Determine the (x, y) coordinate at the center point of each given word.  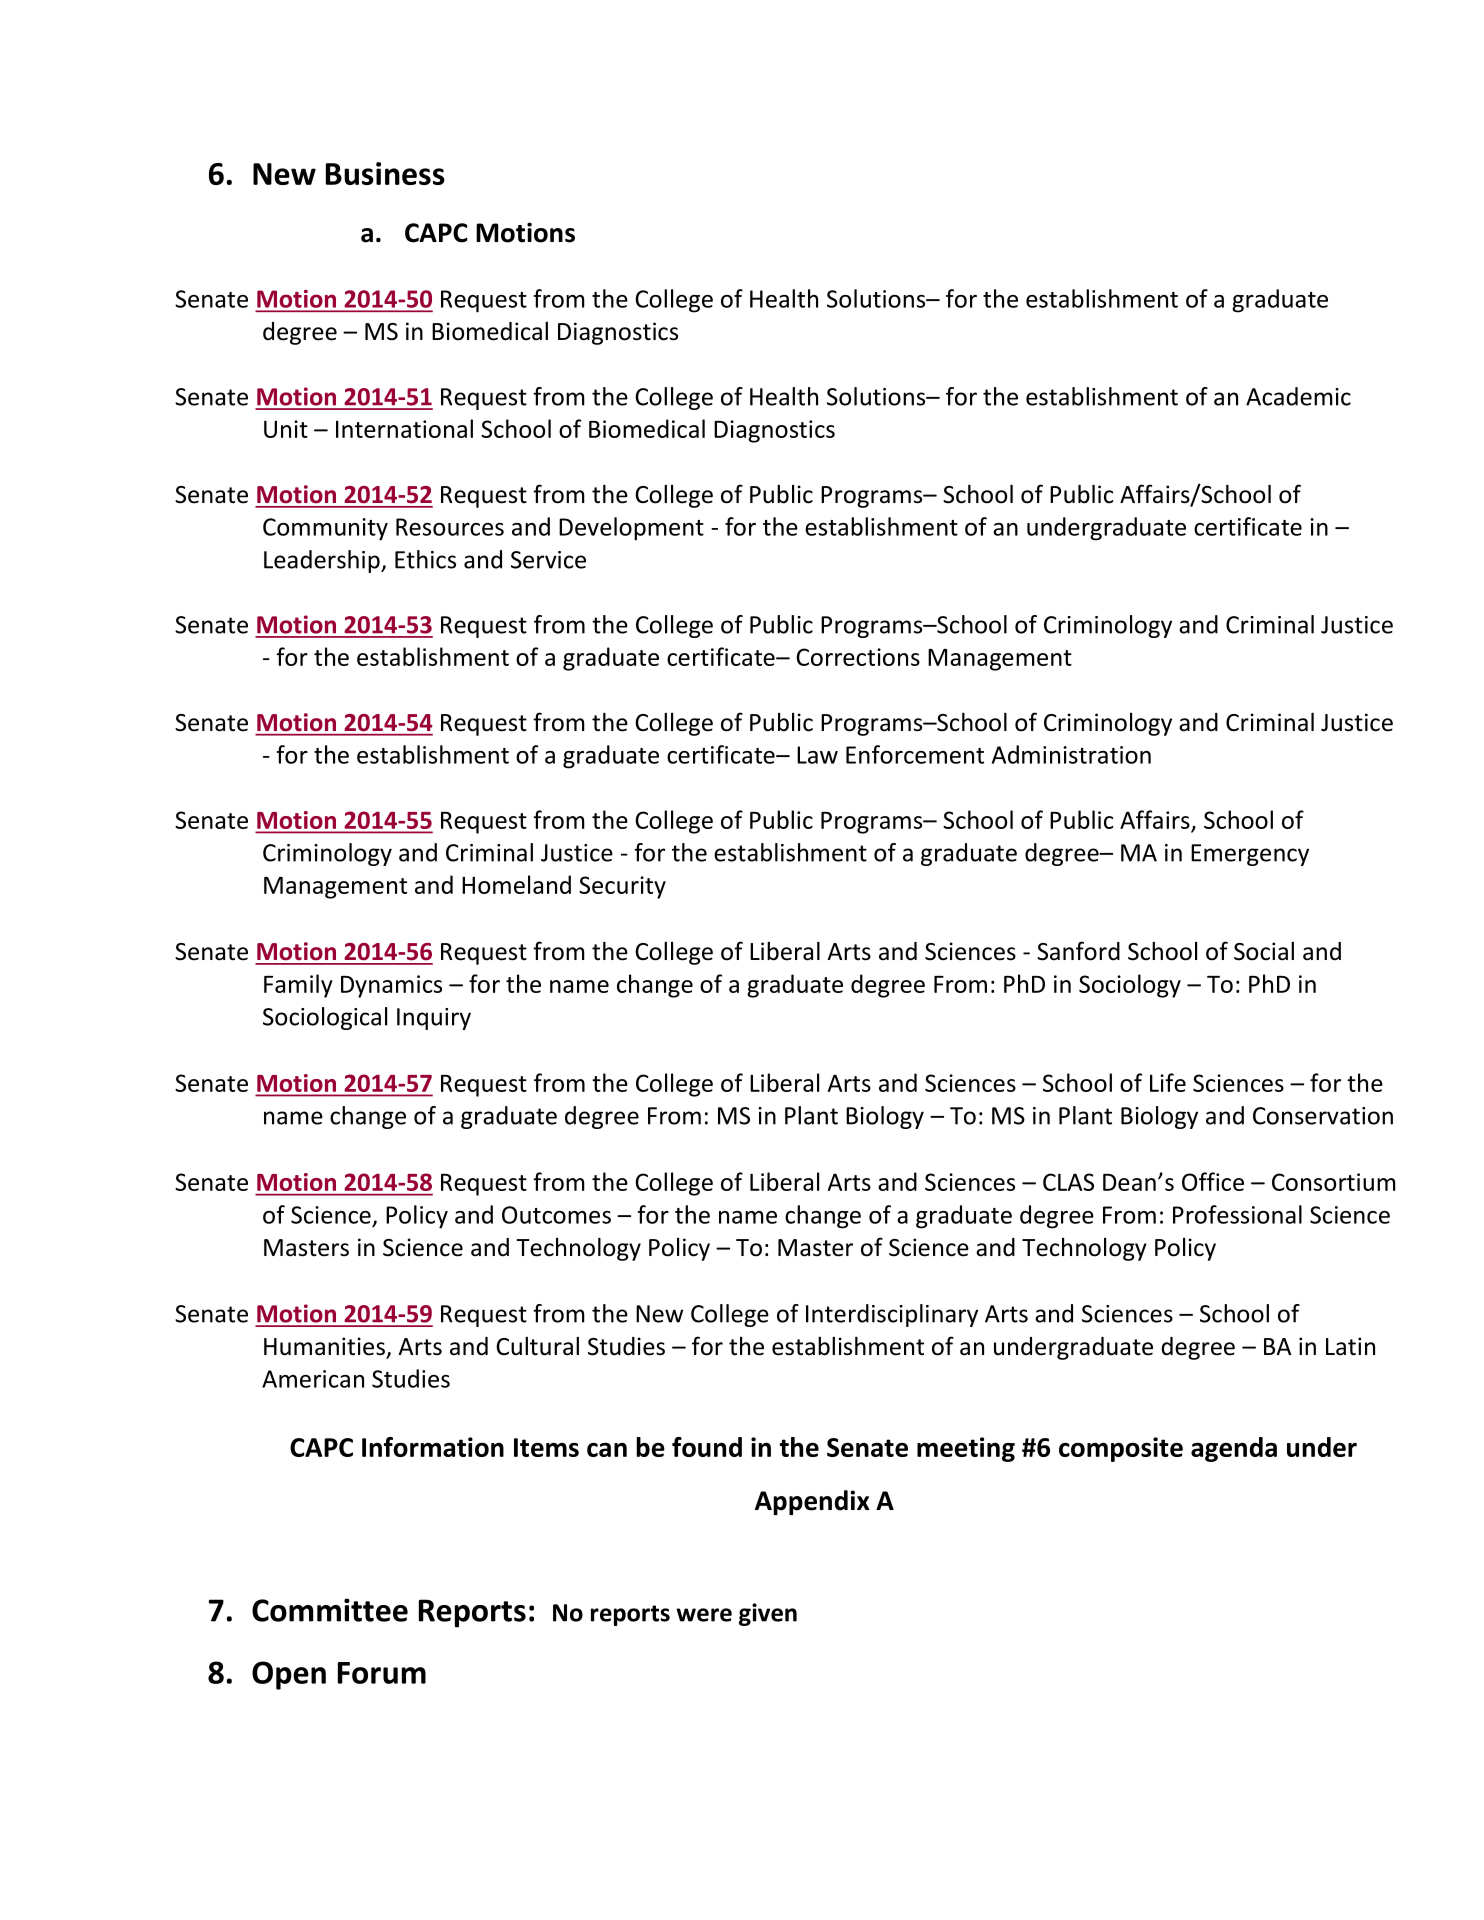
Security (622, 887)
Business (385, 173)
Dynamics (391, 986)
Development (631, 529)
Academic (1298, 396)
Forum (382, 1673)
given (768, 1614)
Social (1264, 951)
